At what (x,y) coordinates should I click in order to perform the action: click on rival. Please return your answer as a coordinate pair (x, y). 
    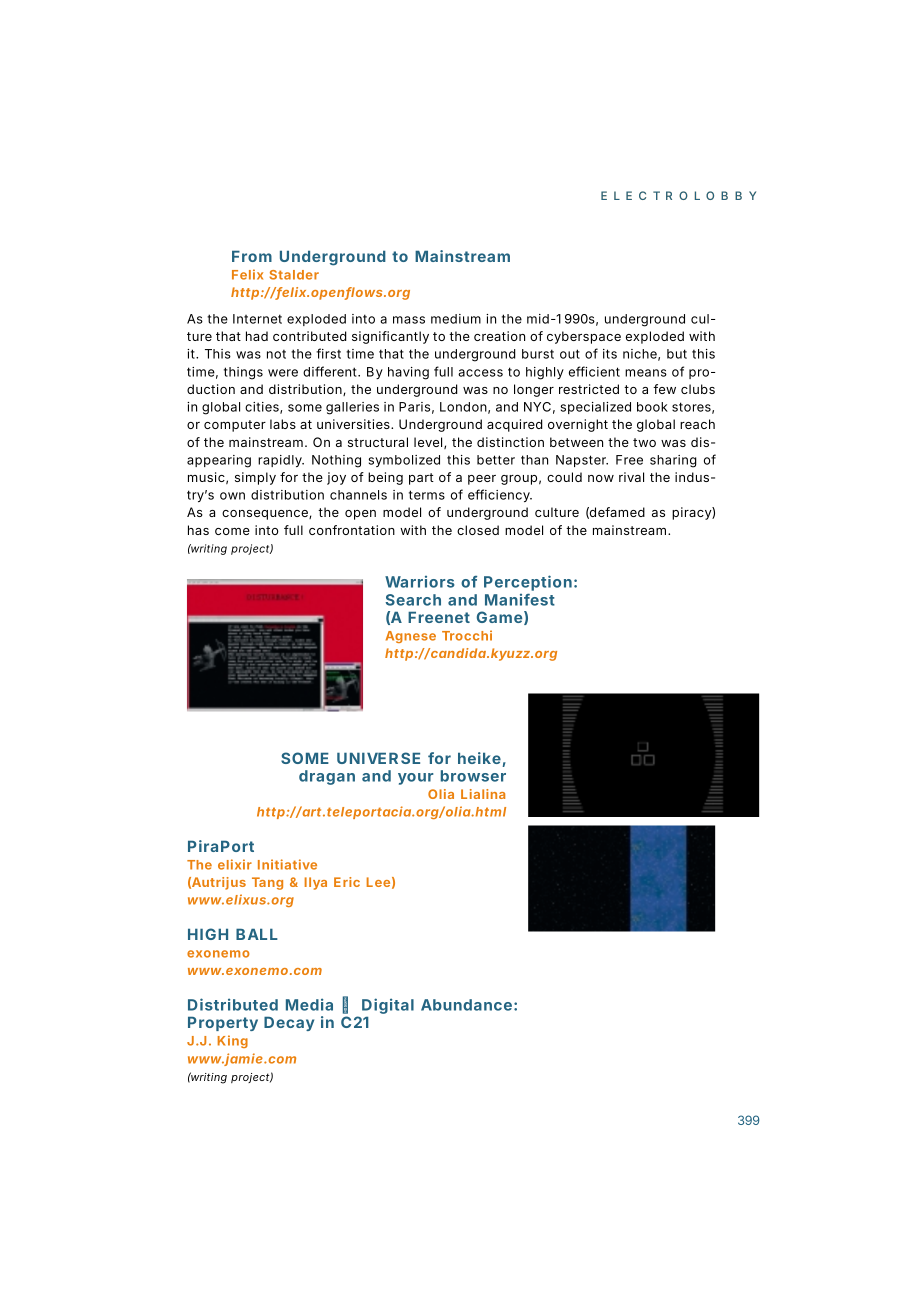
    Looking at the image, I should click on (631, 477).
